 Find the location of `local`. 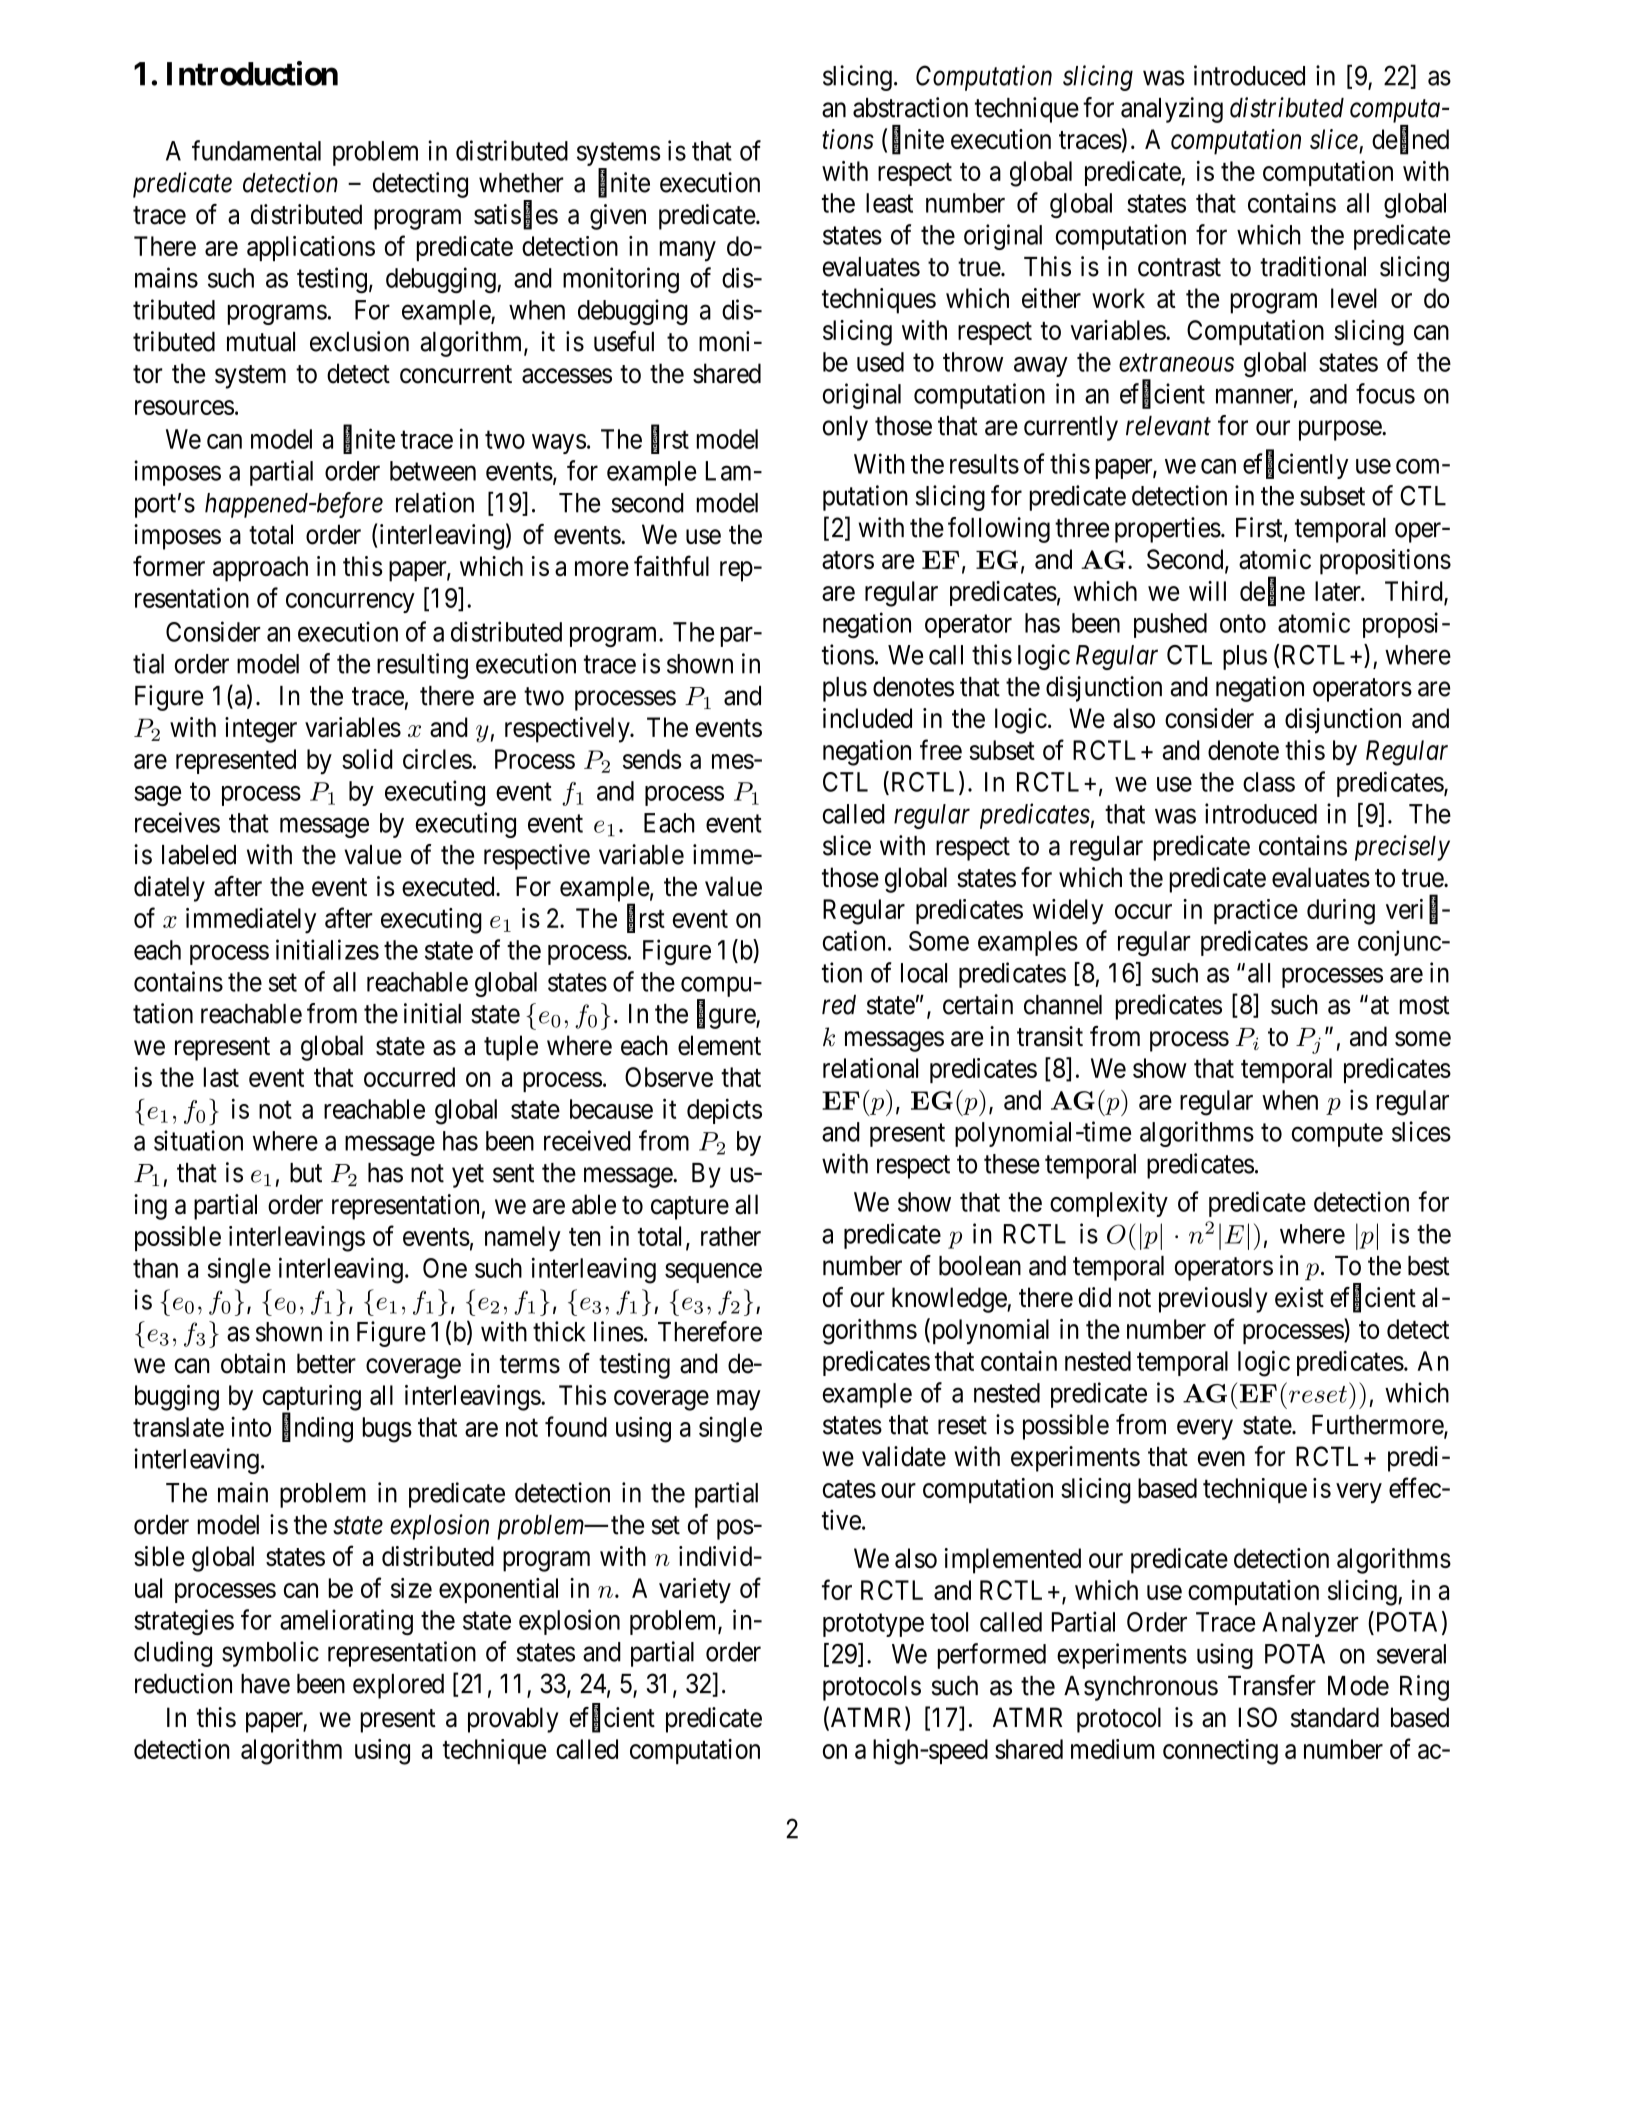

local is located at coordinates (924, 973).
